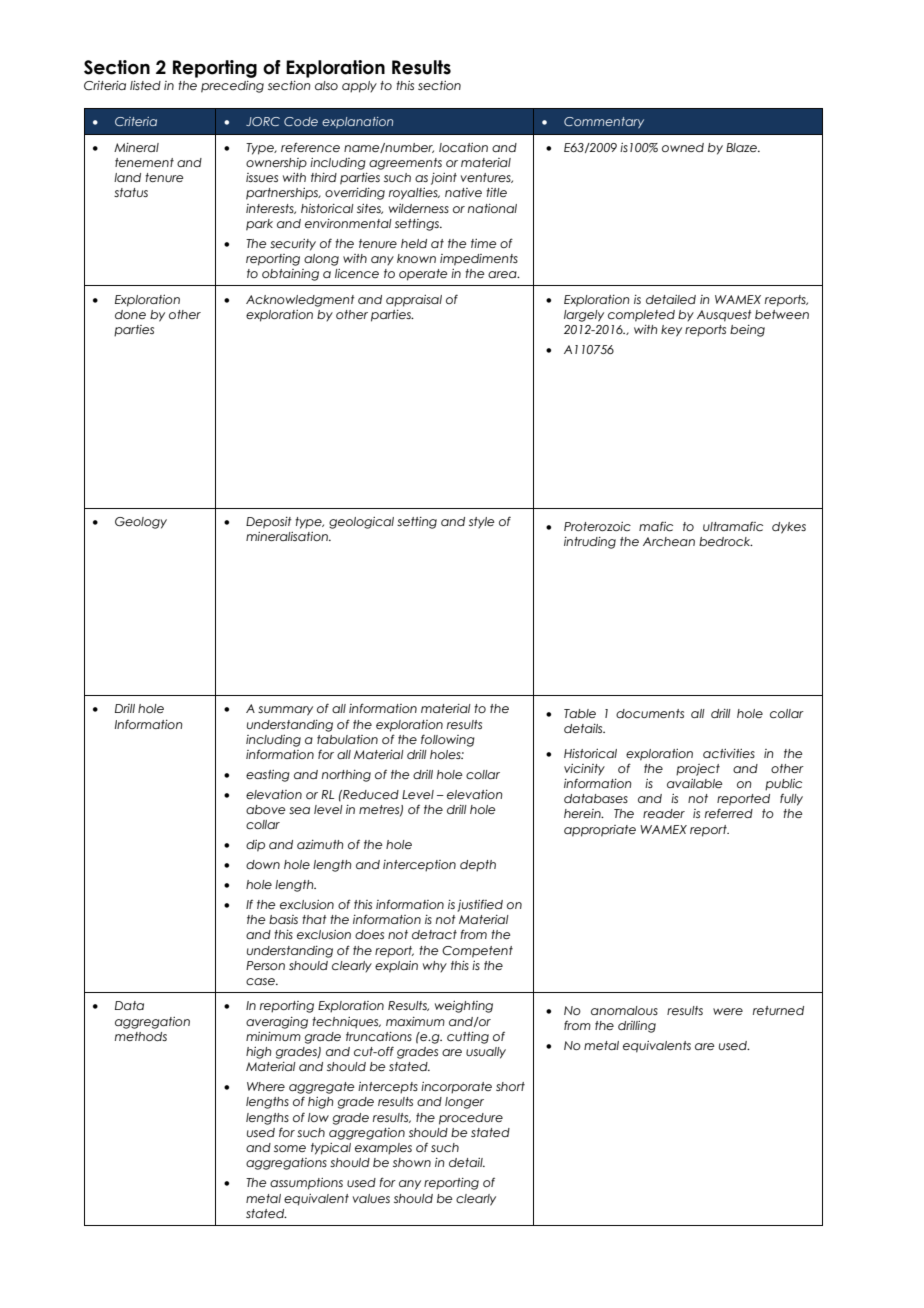 The height and width of the image is (1308, 924). I want to click on following, so click(448, 740).
